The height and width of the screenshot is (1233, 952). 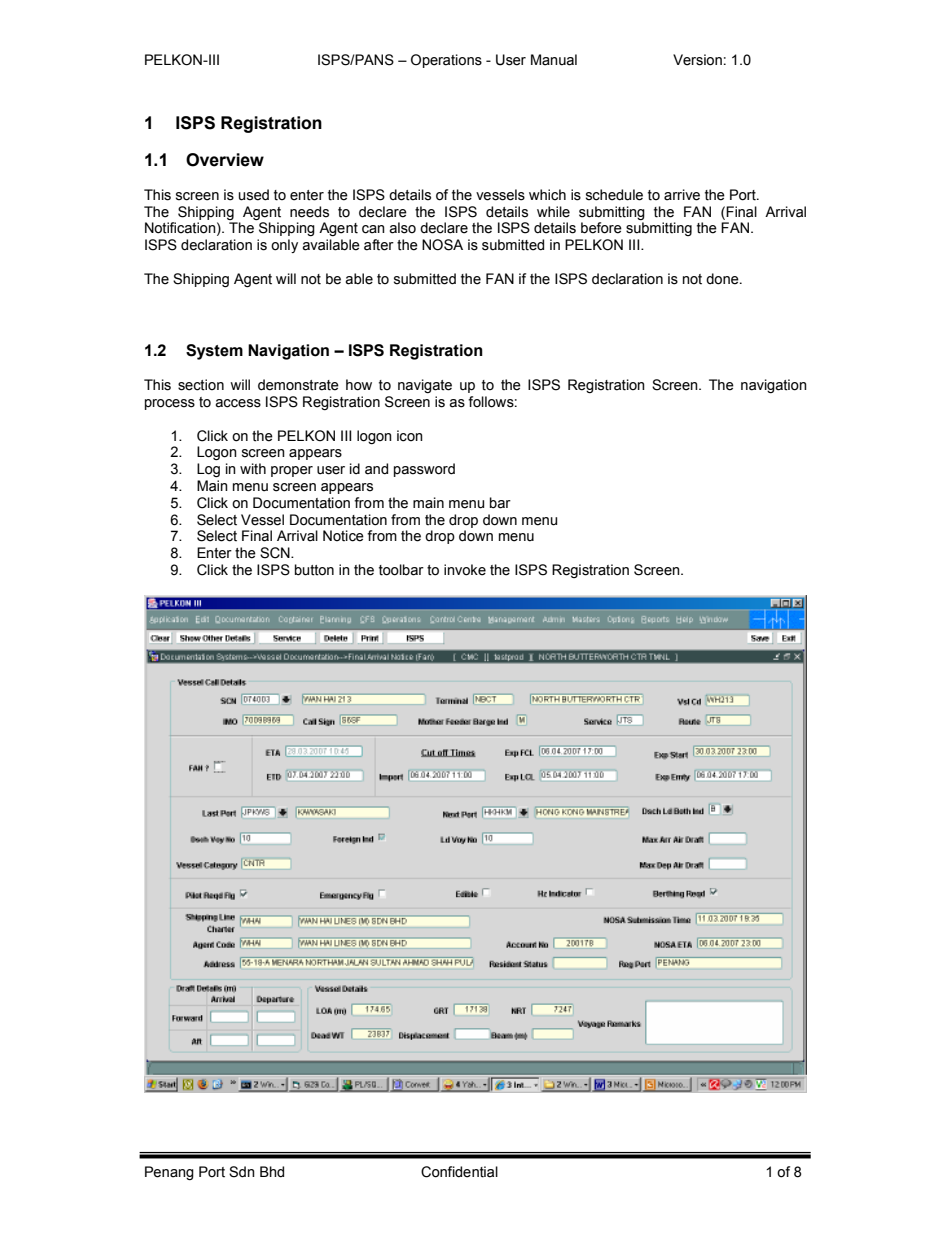 I want to click on Operations, so click(x=446, y=61).
